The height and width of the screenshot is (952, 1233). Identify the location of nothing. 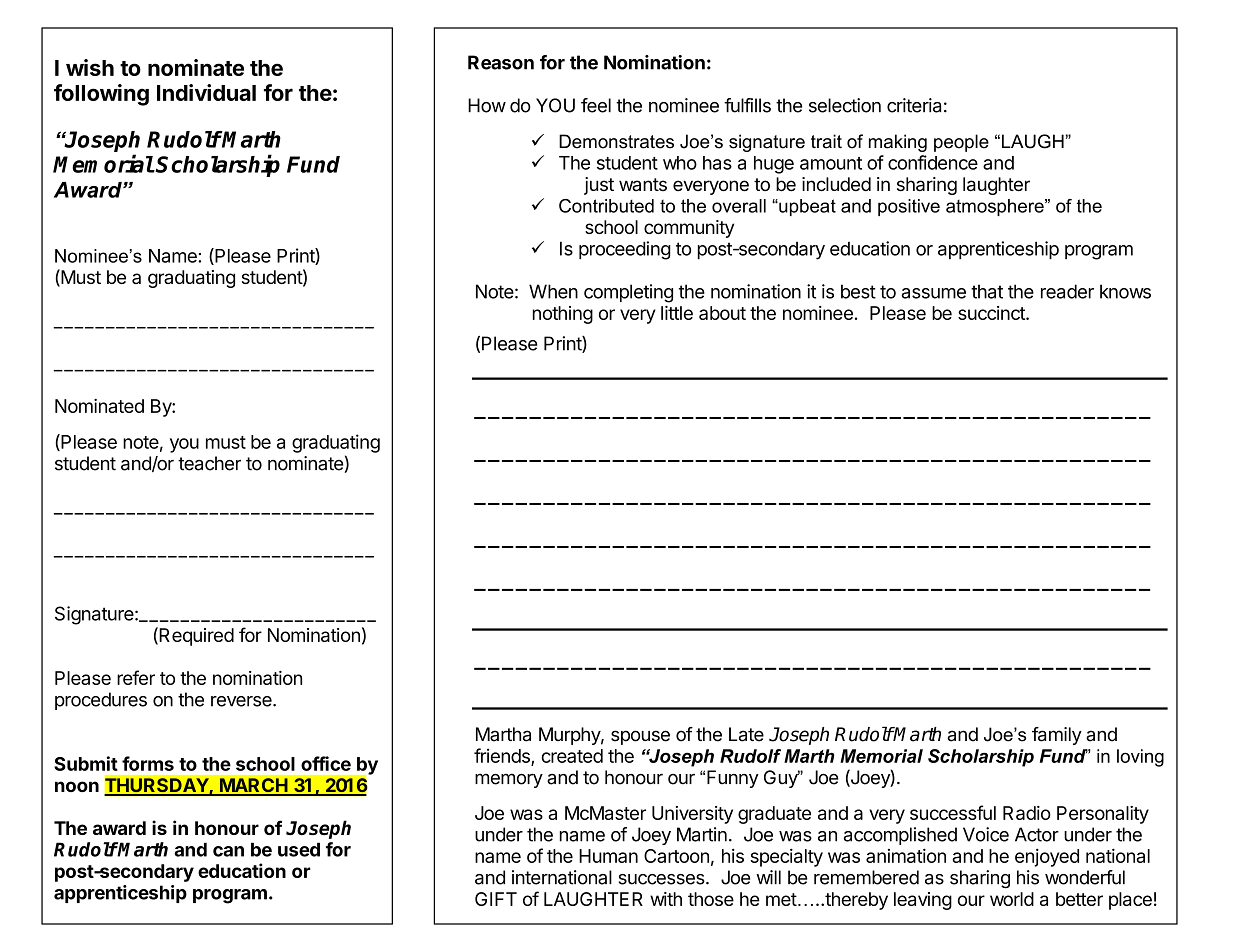
(563, 315).
